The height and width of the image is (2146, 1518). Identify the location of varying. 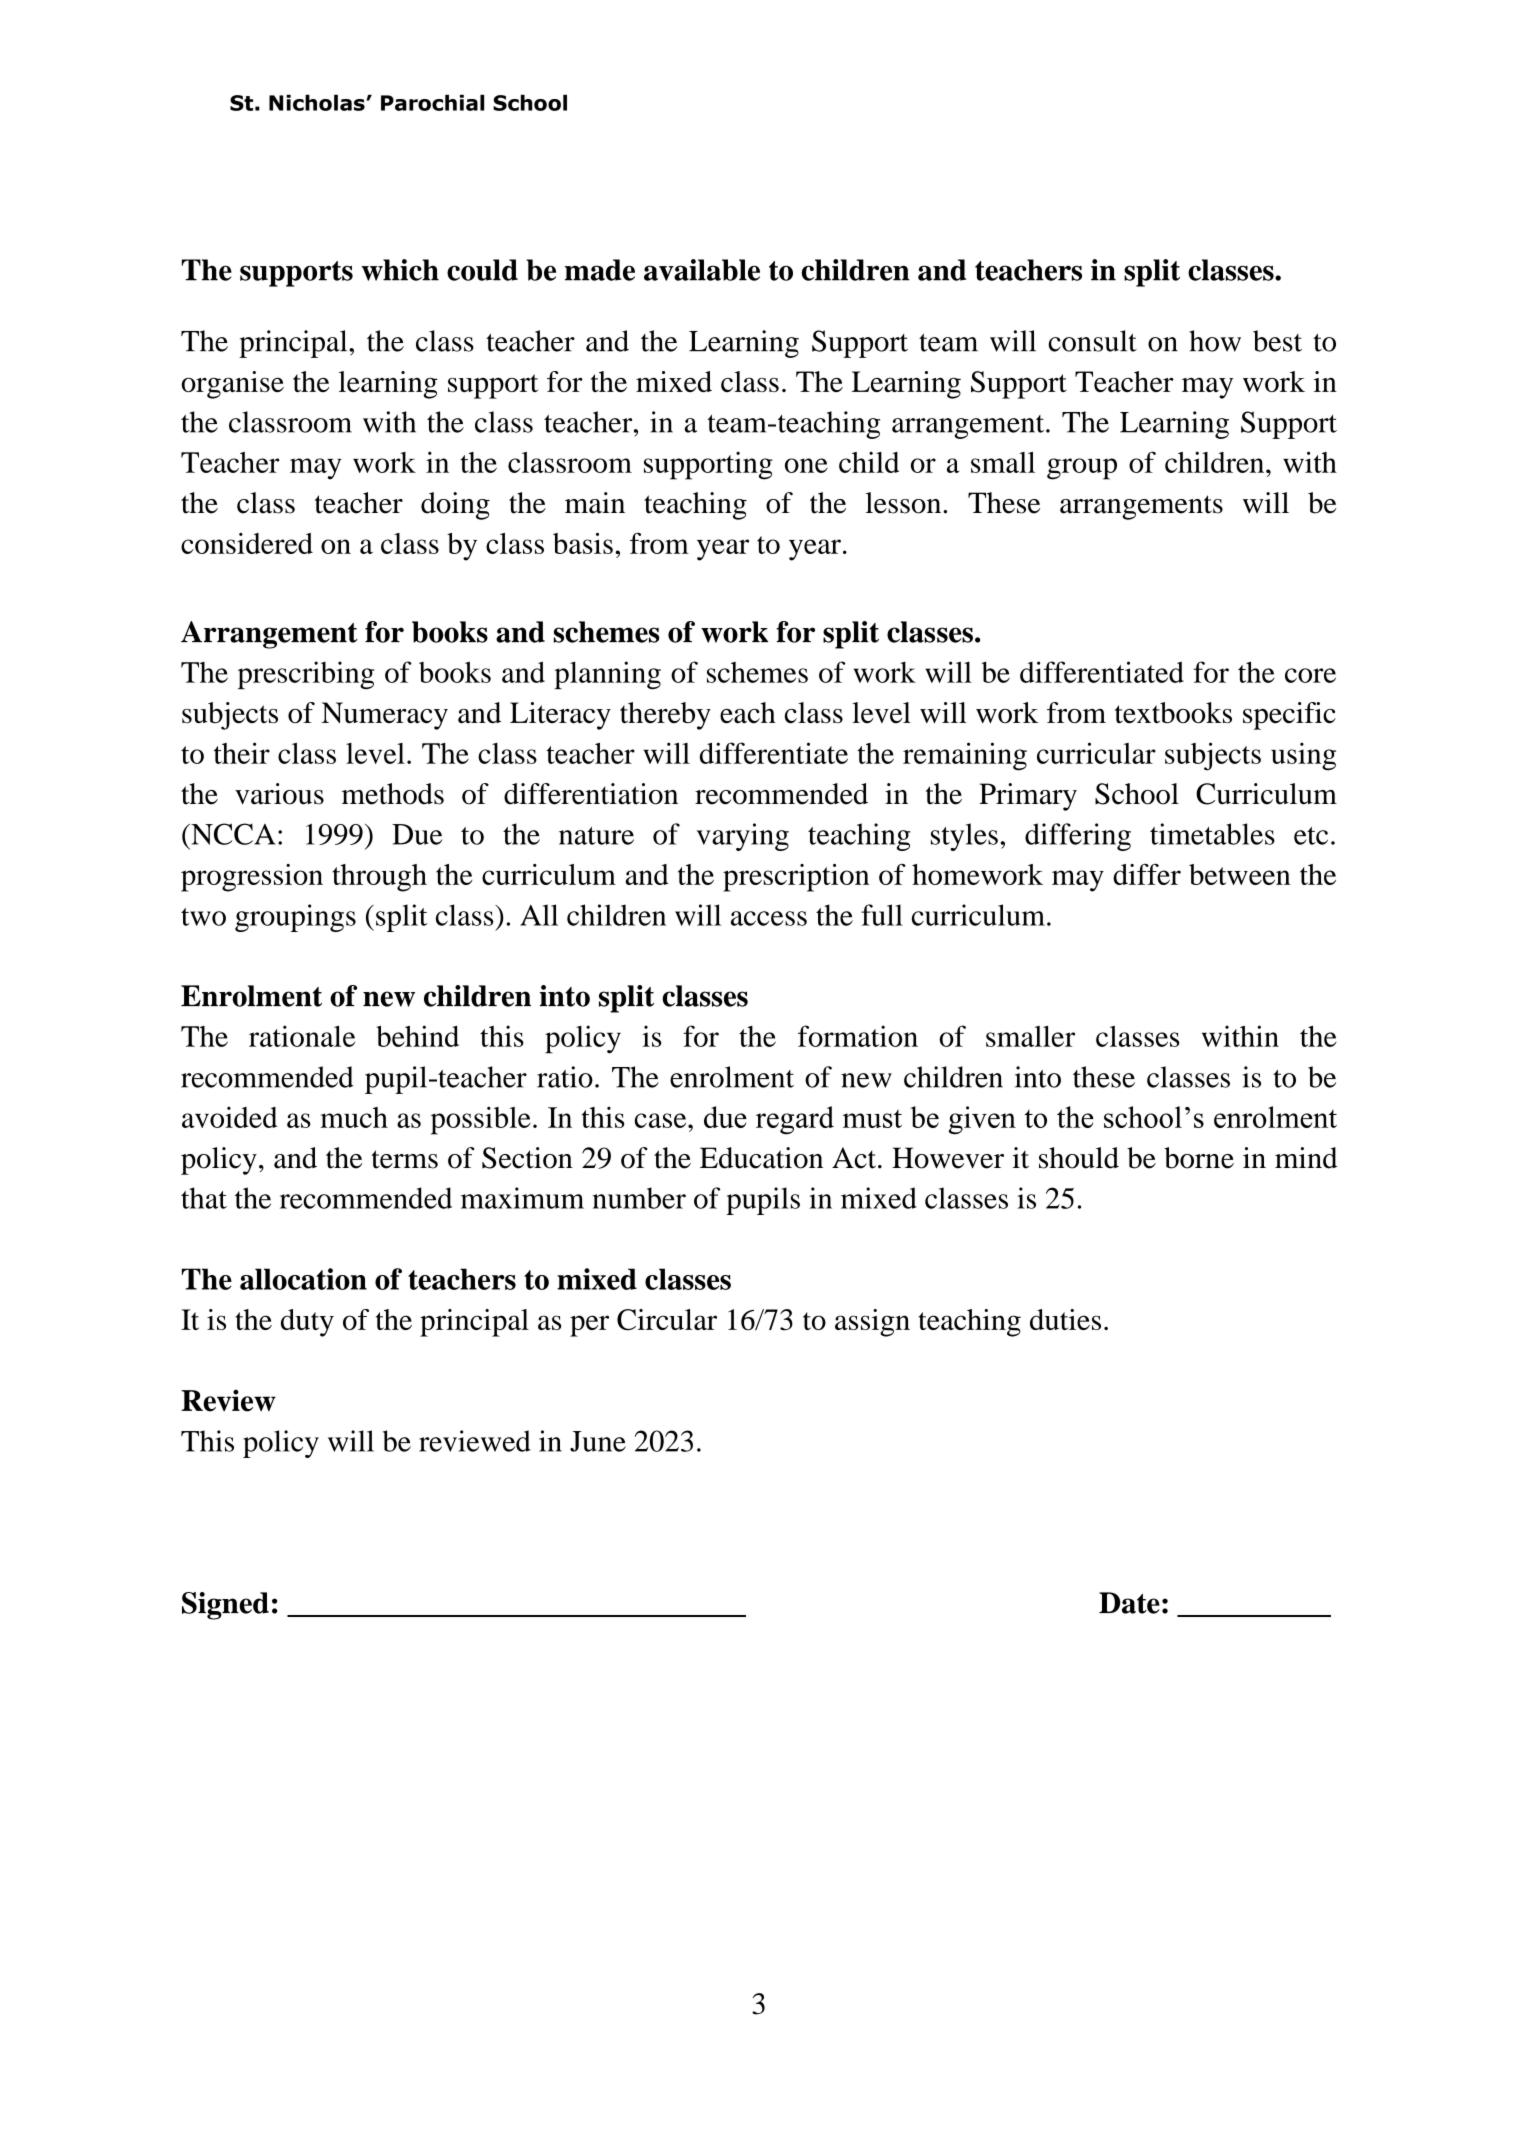
(743, 837).
